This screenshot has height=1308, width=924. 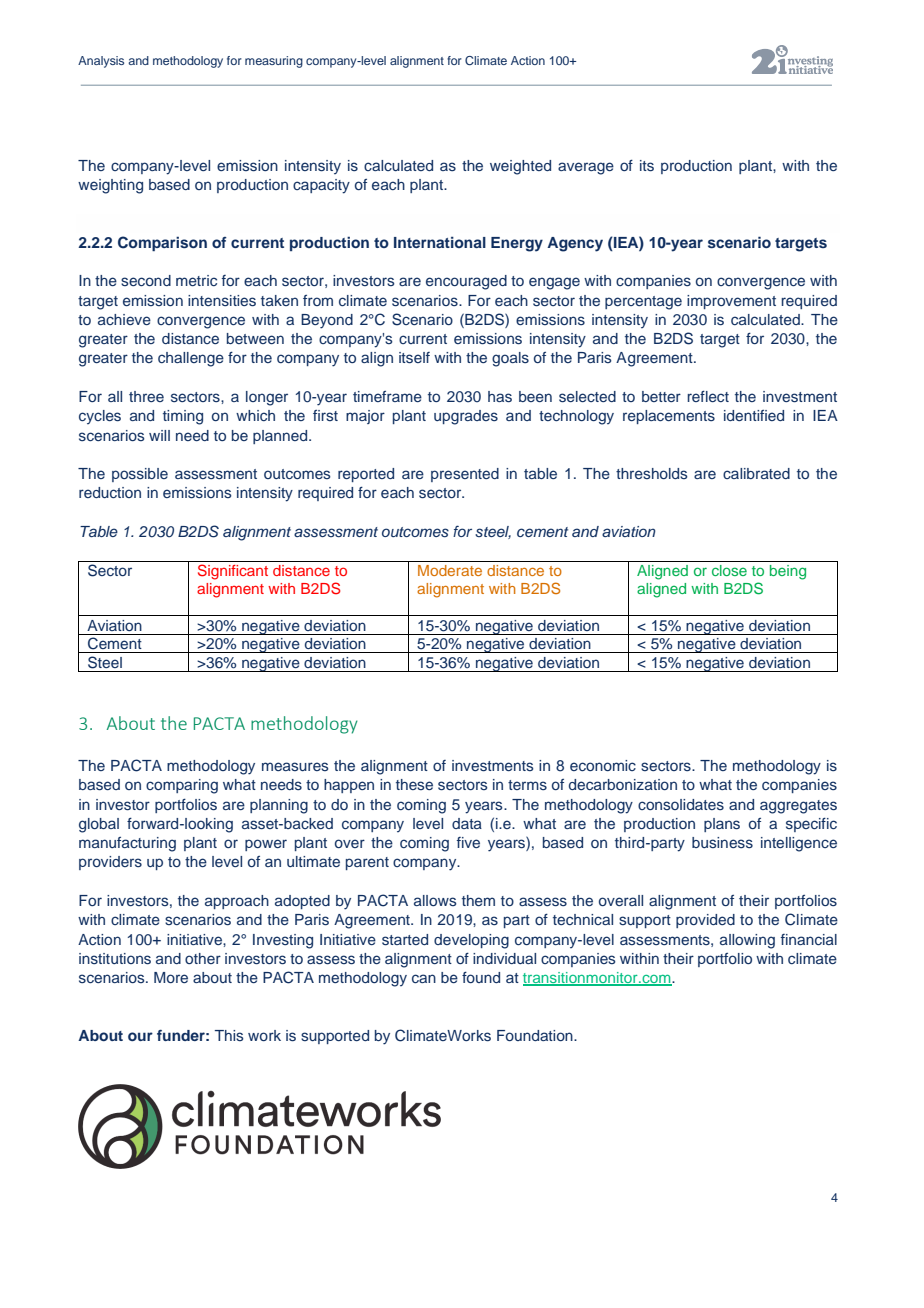 I want to click on these, so click(x=414, y=784).
